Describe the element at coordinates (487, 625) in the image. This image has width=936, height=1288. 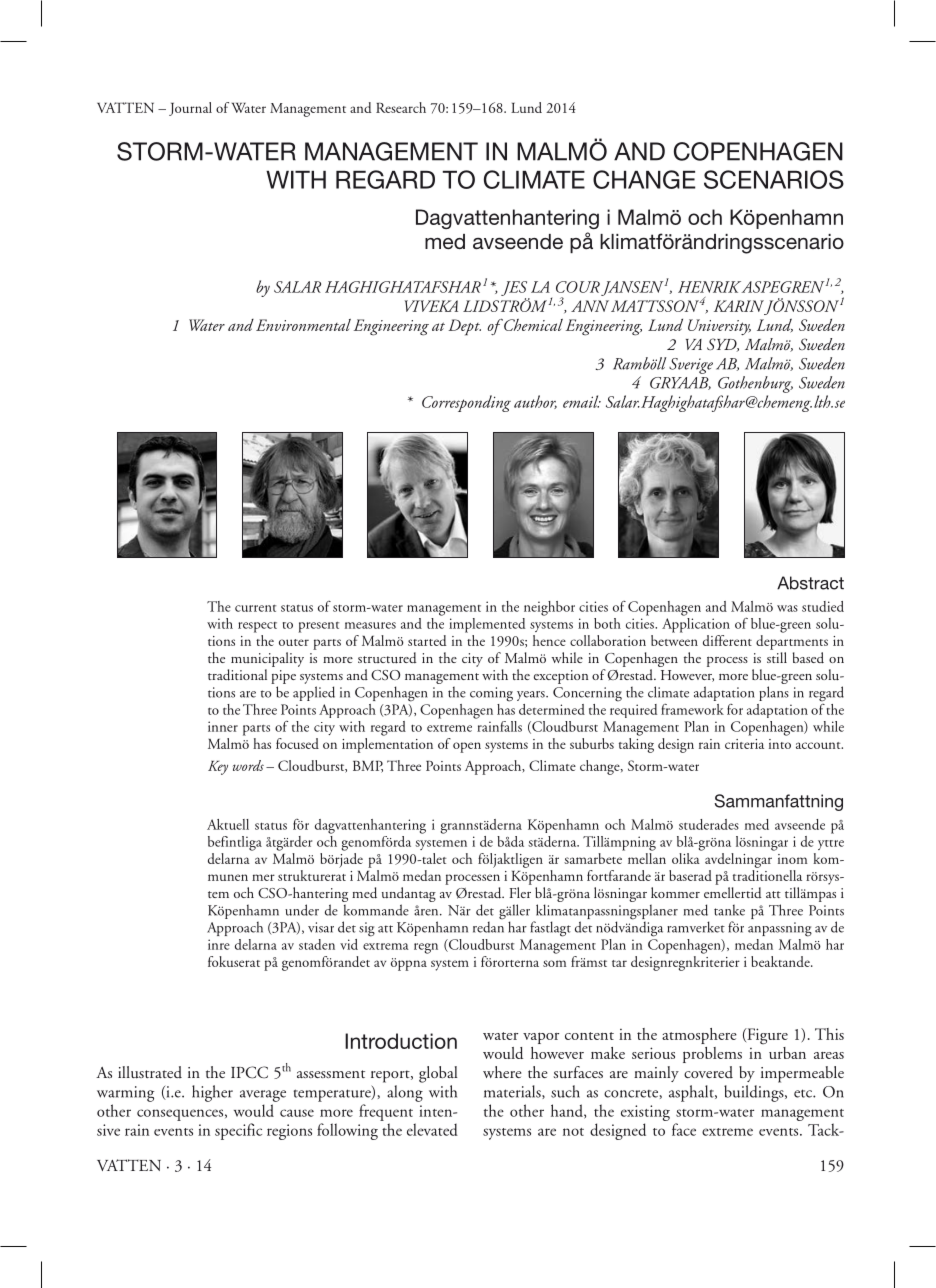
I see `implemented` at that location.
